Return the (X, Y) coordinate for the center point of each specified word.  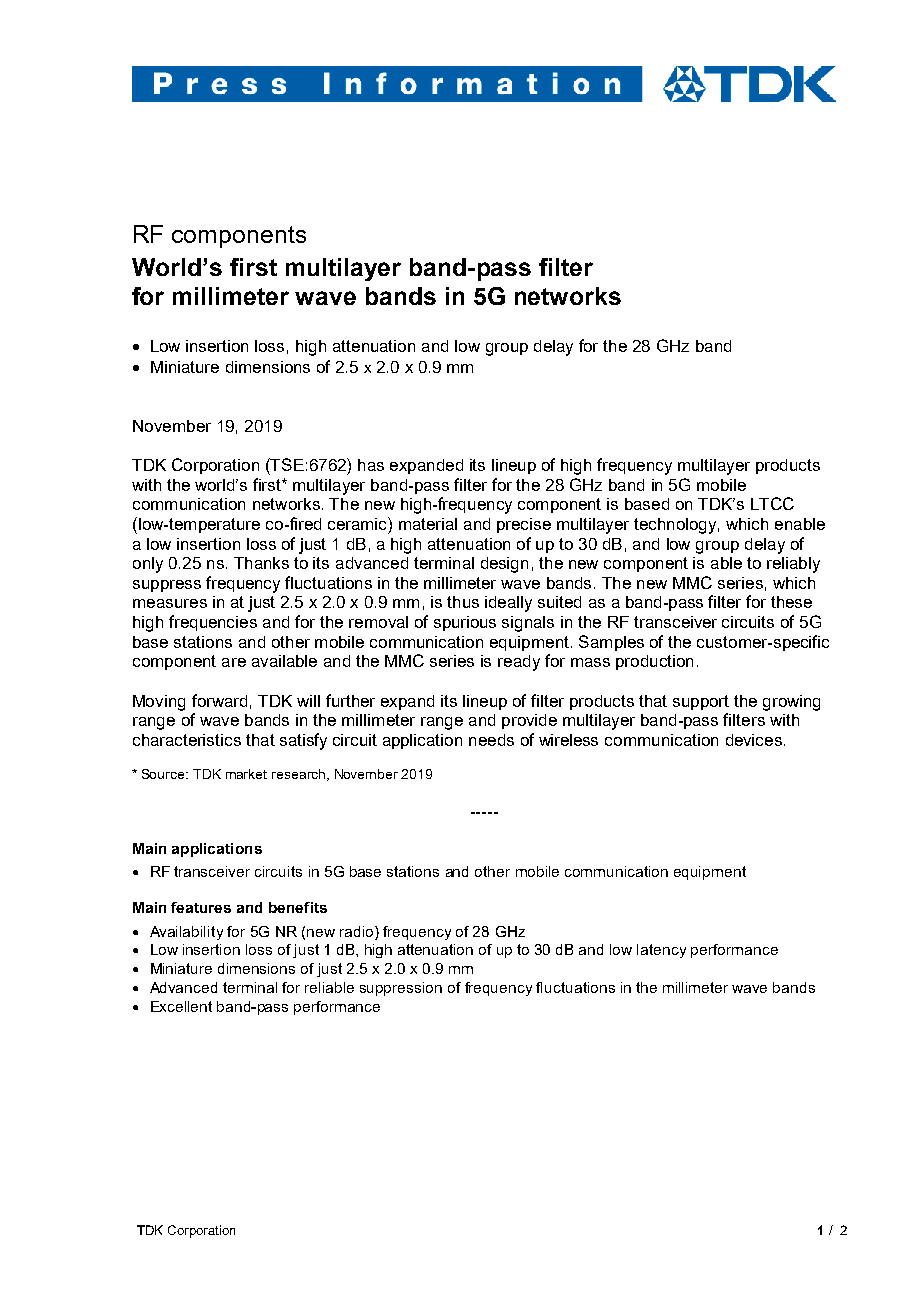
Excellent (181, 1006)
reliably (793, 565)
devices (754, 740)
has (371, 465)
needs (491, 740)
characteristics (187, 740)
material (428, 524)
